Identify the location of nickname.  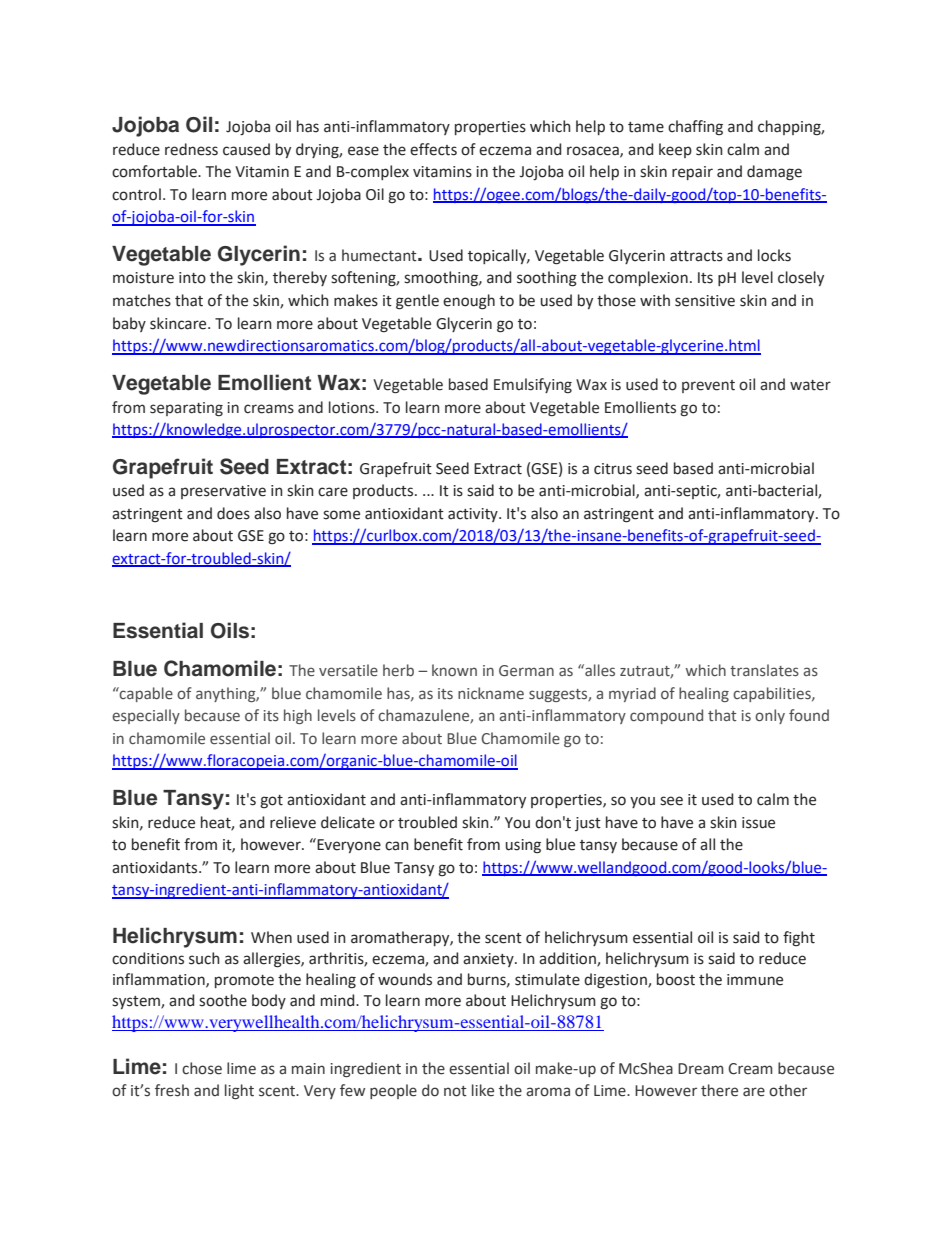
(491, 693).
